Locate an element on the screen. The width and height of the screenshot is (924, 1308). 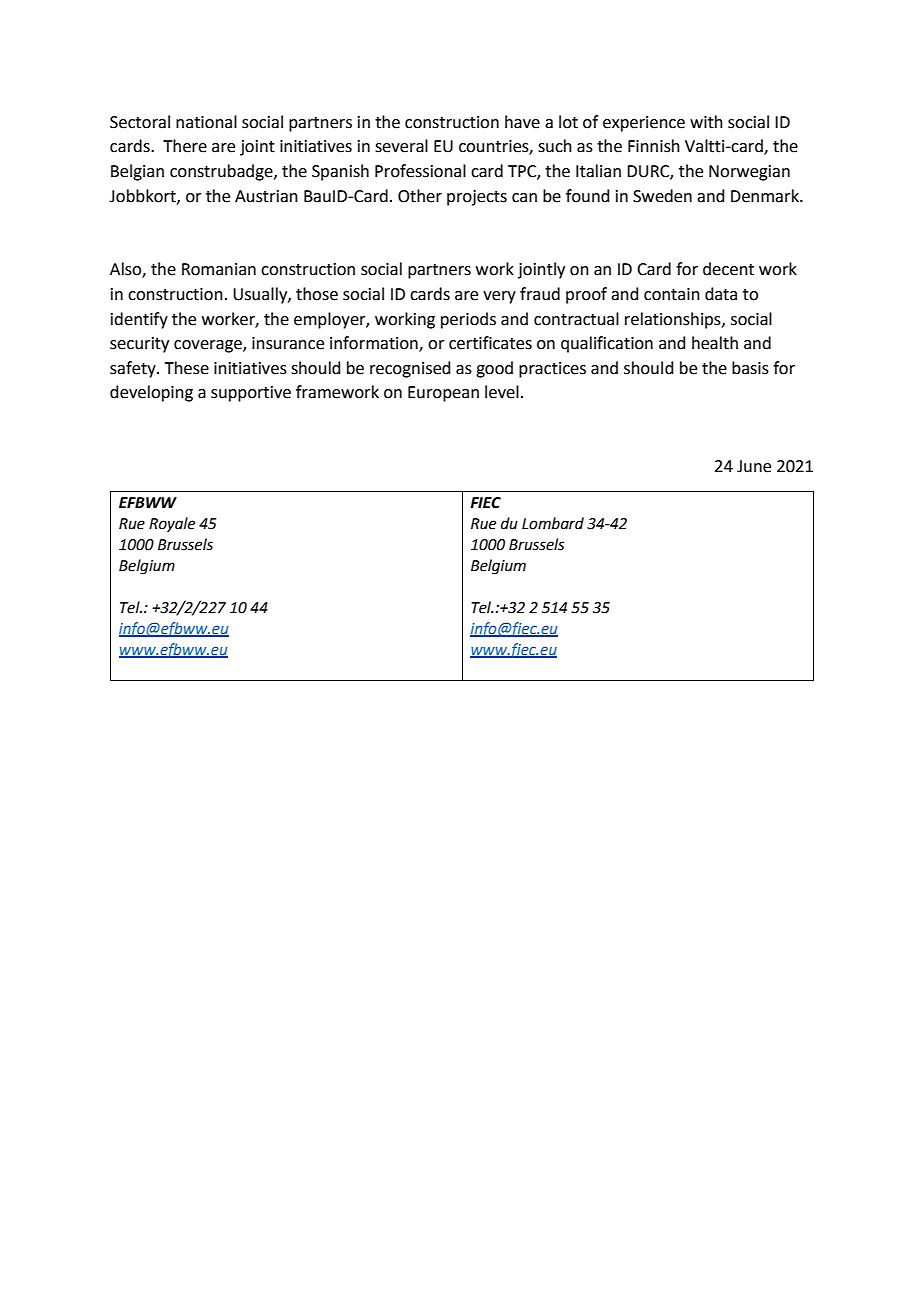
Royale is located at coordinates (172, 524).
